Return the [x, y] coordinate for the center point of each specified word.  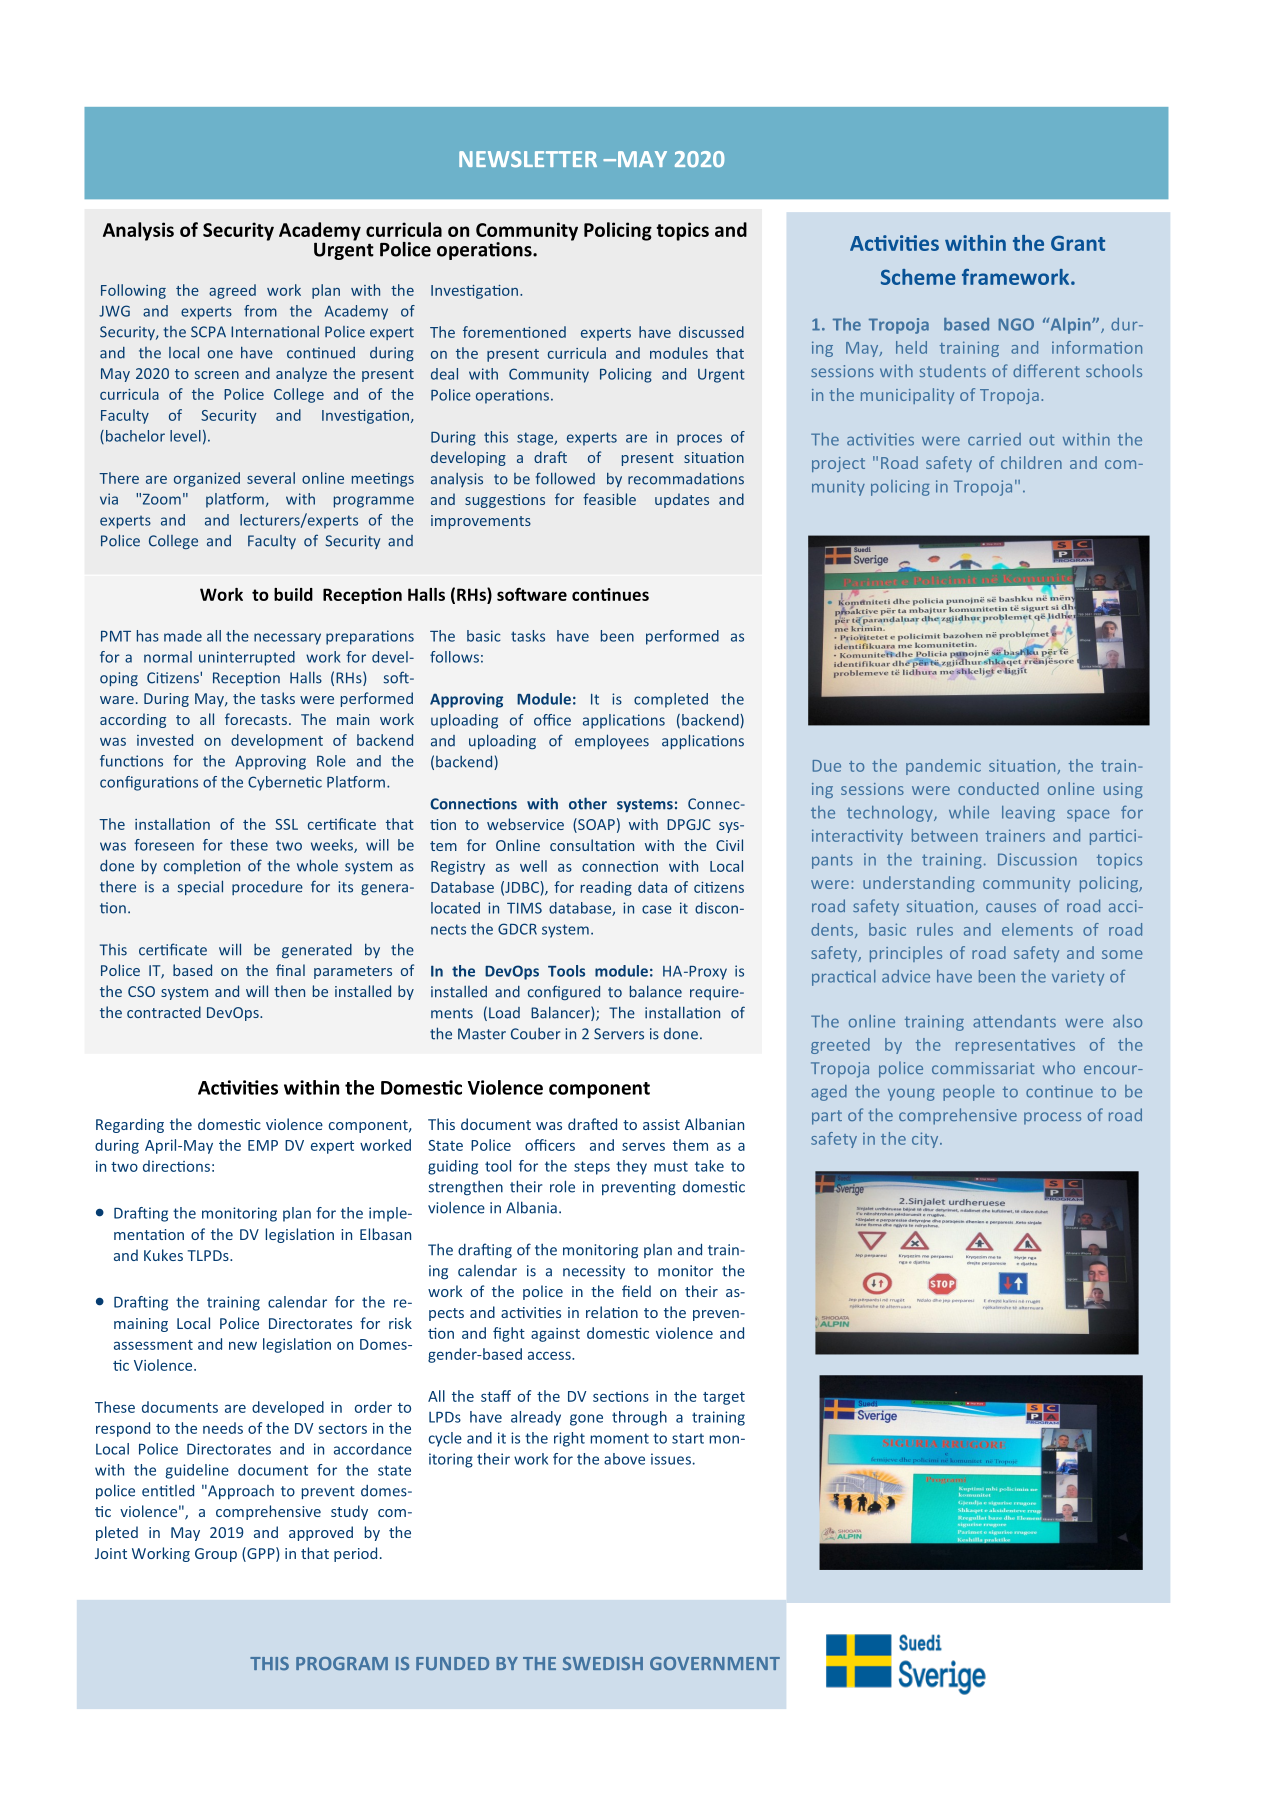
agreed [232, 291]
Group [216, 1555]
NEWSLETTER [528, 159]
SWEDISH [603, 1664]
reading [606, 888]
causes [1011, 907]
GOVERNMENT [715, 1663]
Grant [1078, 243]
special [200, 887]
